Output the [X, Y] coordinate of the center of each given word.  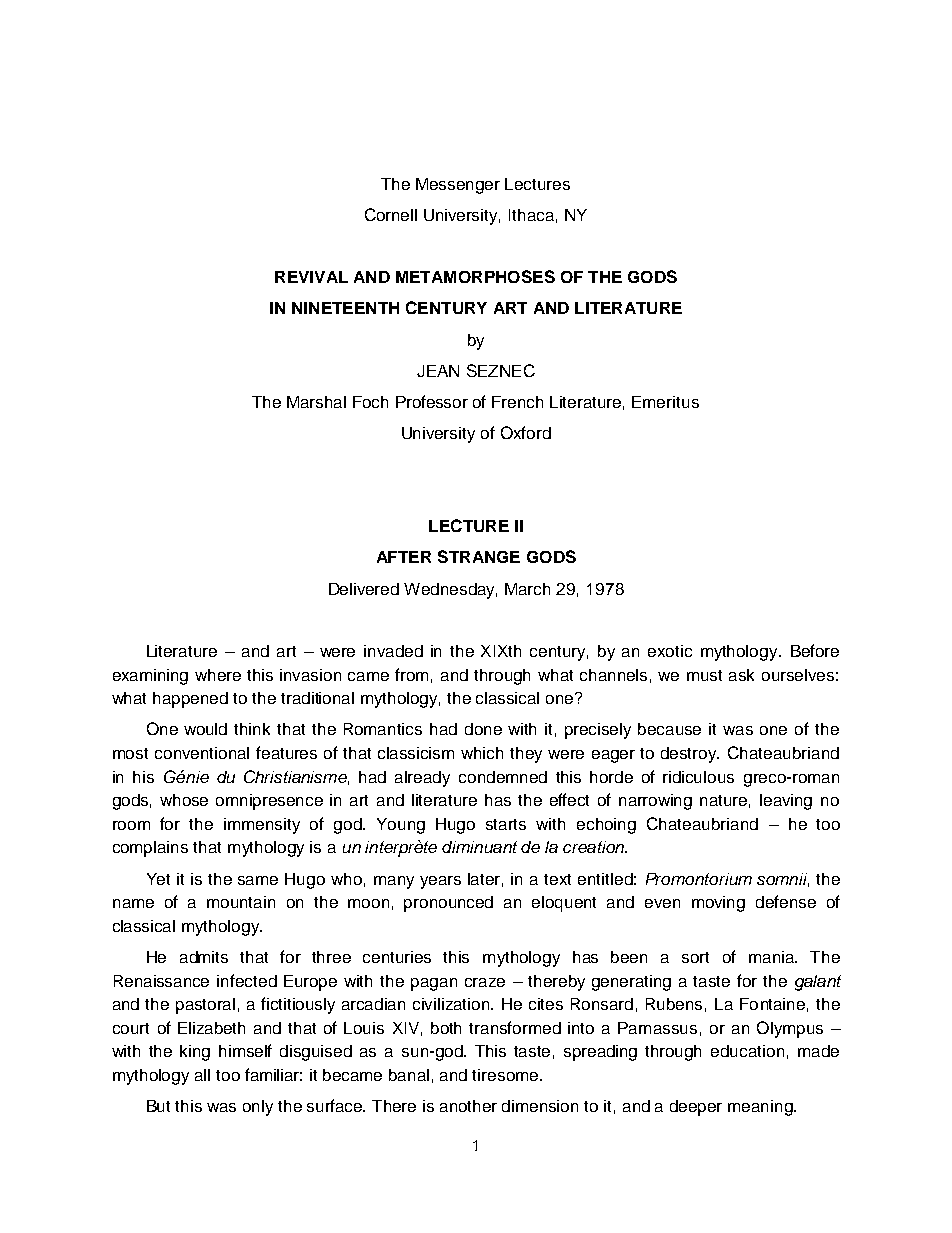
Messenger [458, 186]
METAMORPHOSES [475, 276]
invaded [393, 651]
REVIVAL [311, 277]
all [202, 1075]
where [218, 675]
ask [741, 675]
